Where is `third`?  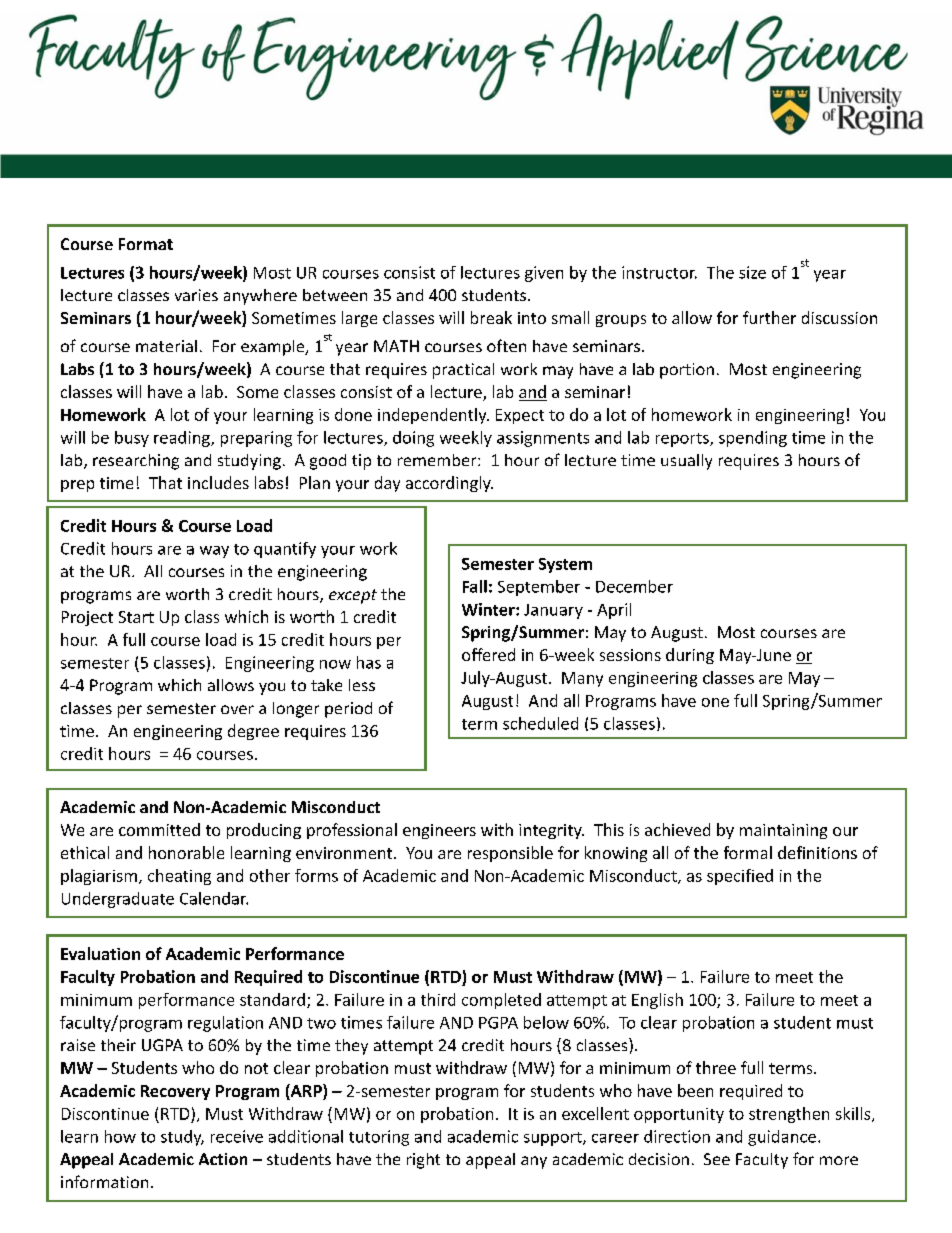
third is located at coordinates (438, 999).
